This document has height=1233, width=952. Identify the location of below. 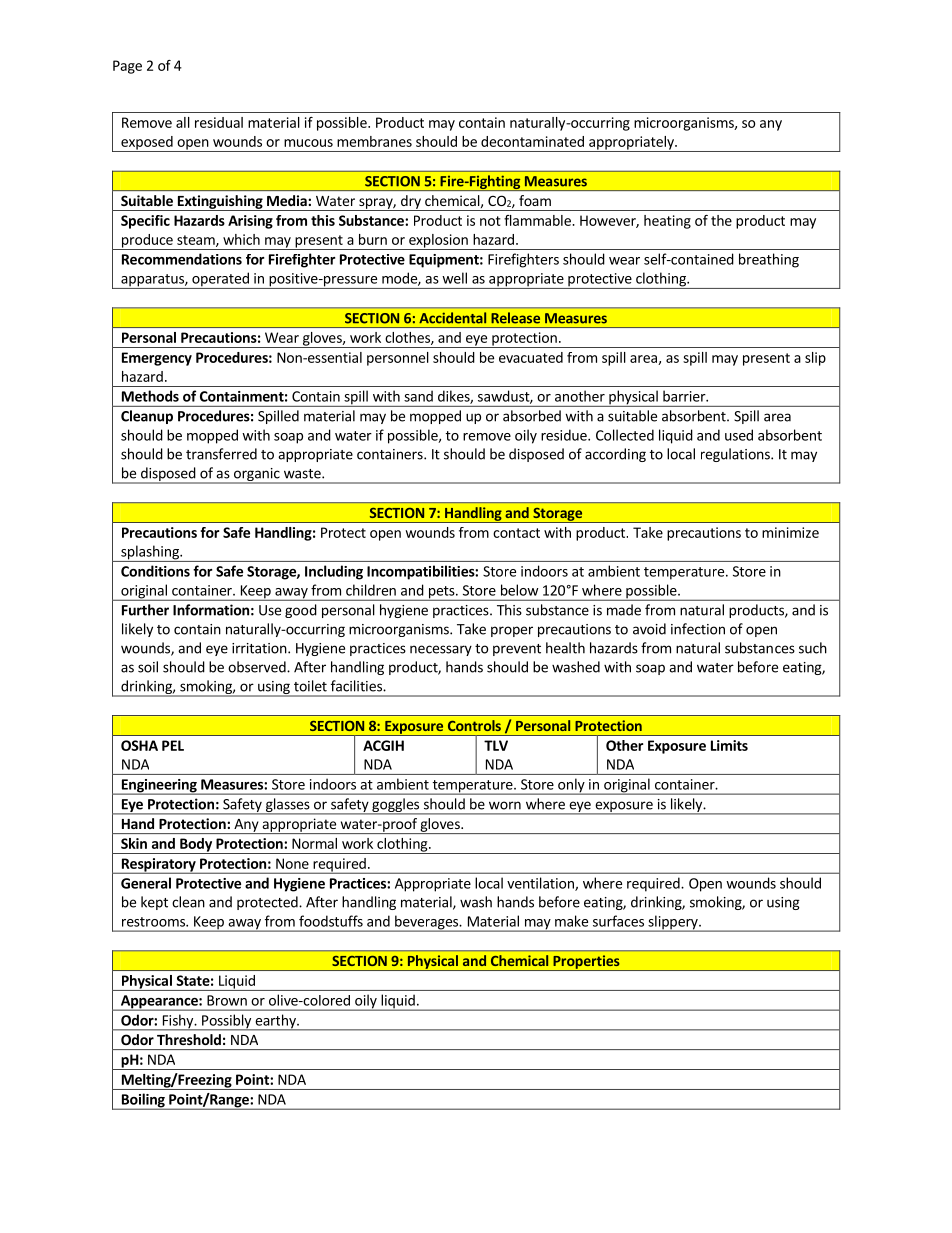
(519, 590).
